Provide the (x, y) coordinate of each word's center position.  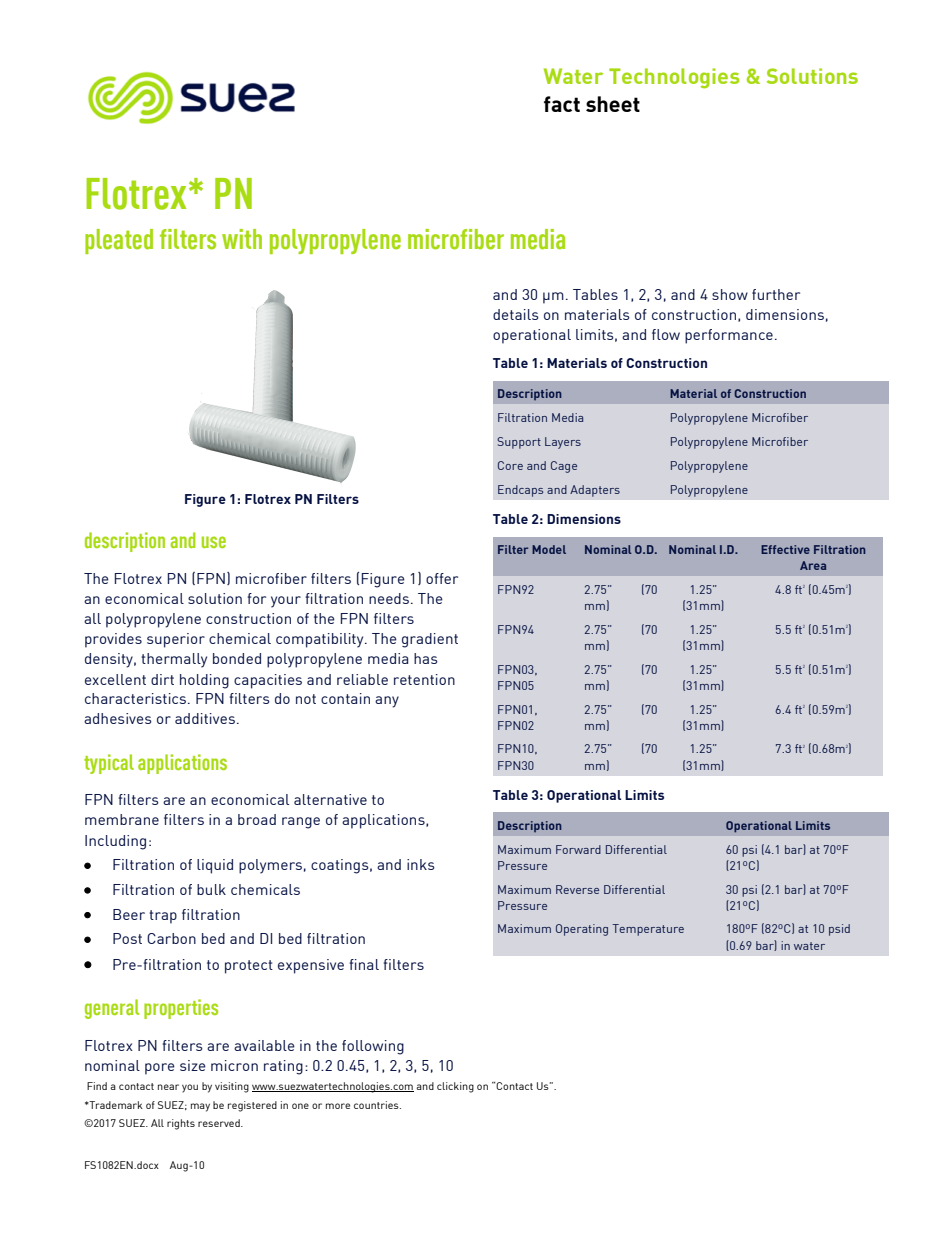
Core (510, 465)
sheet (613, 104)
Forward (578, 849)
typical (109, 764)
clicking (455, 1087)
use (214, 542)
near (168, 1087)
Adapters (595, 491)
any (387, 702)
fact (562, 104)
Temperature (648, 930)
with (242, 239)
